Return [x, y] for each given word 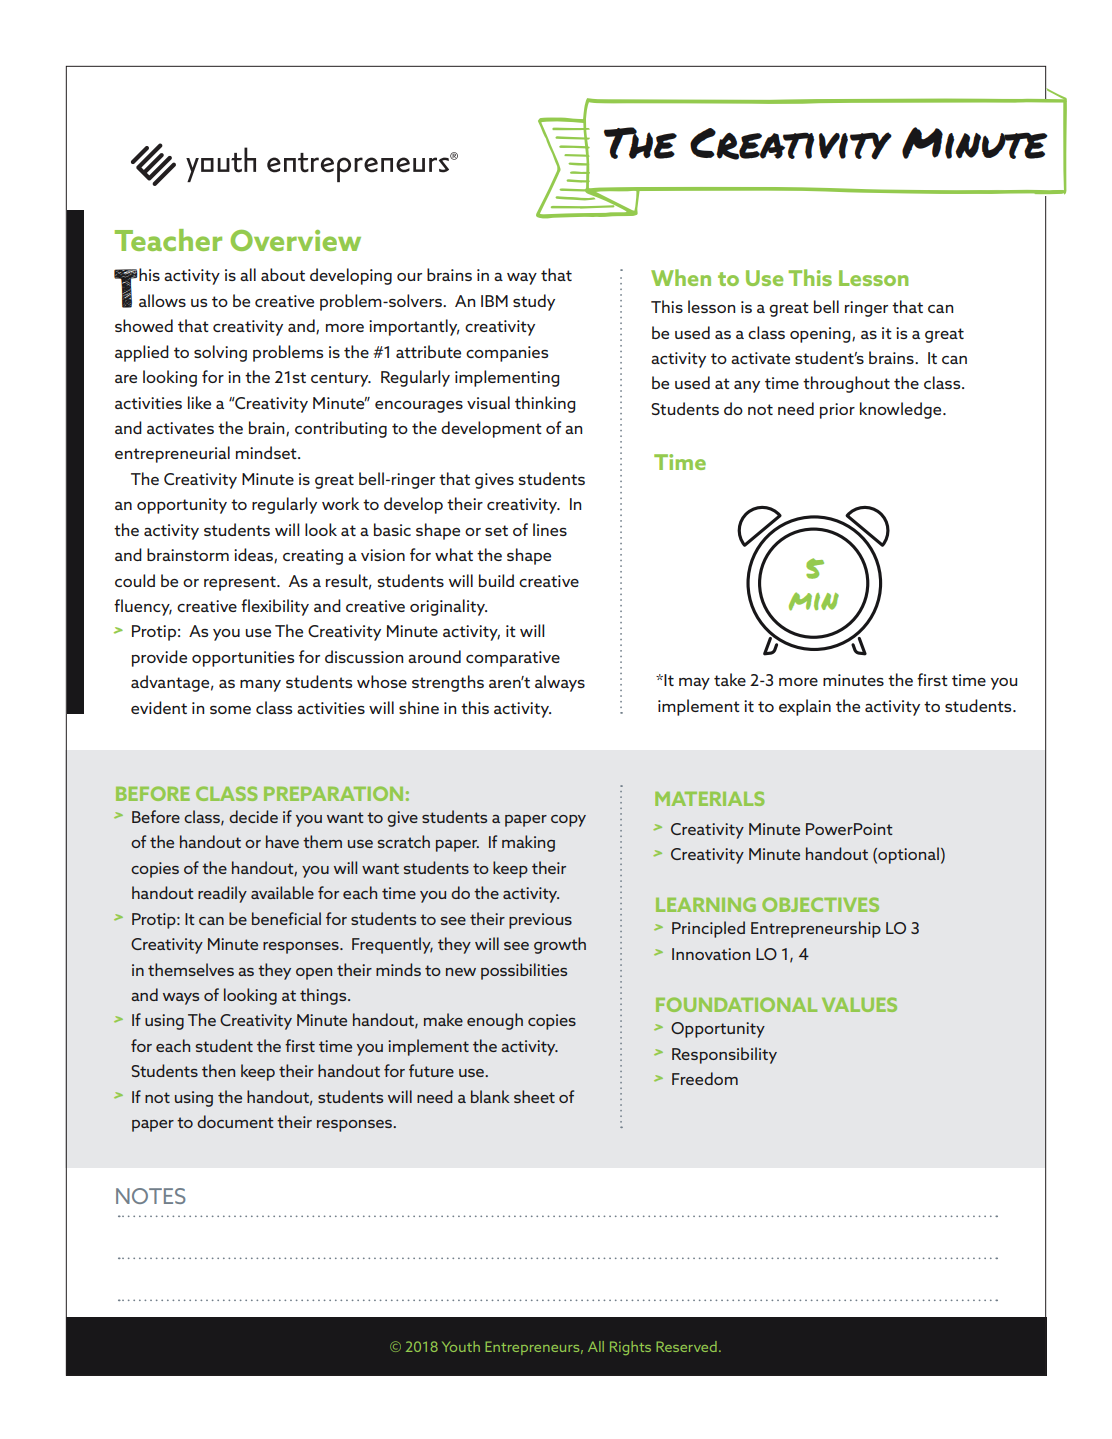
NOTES [151, 1196]
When [681, 277]
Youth [461, 1346]
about [283, 274]
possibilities [524, 971]
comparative [513, 659]
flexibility [275, 607]
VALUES [859, 1004]
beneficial [286, 918]
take [730, 679]
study [534, 302]
